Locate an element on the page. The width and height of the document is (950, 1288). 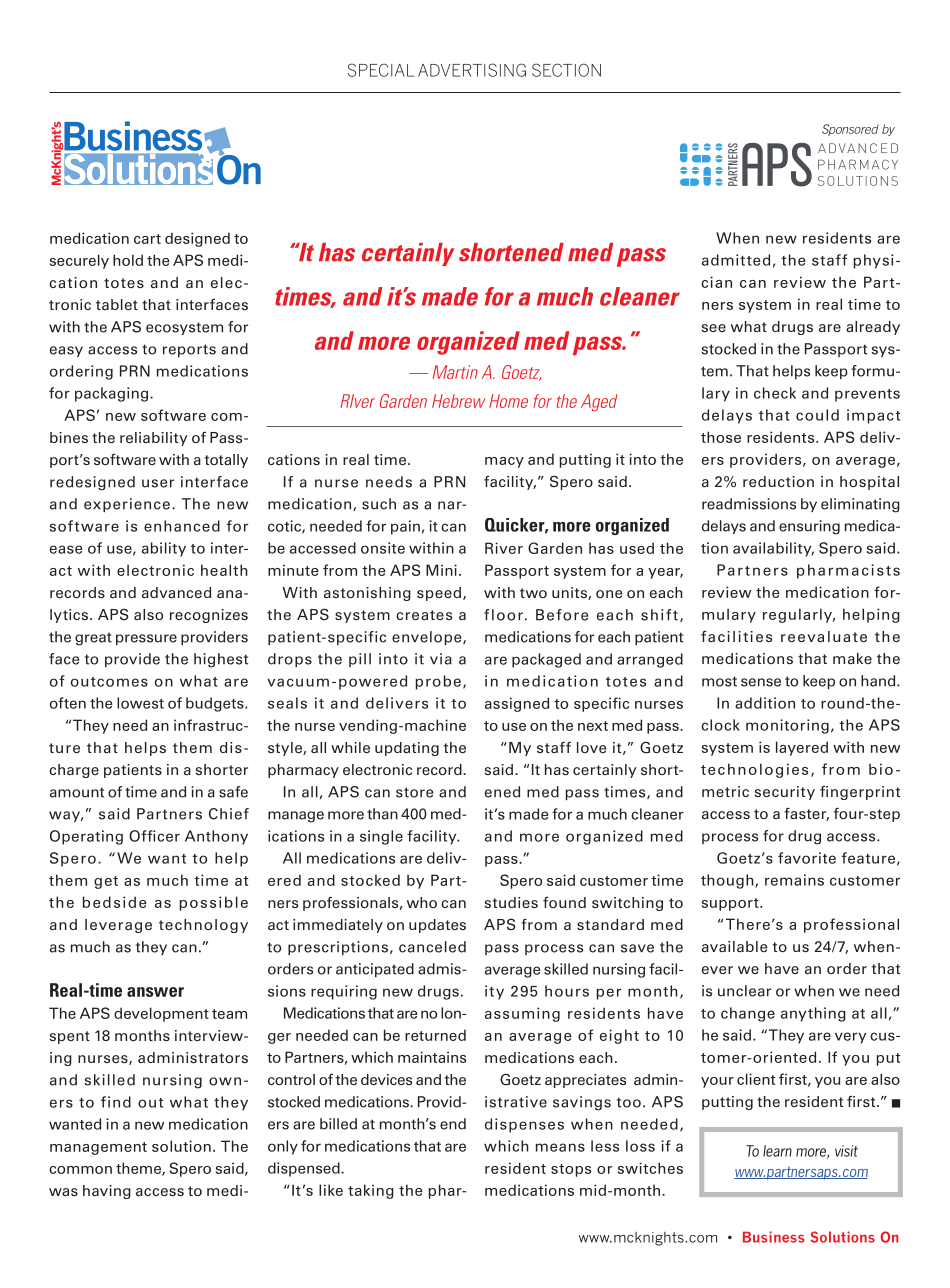
via is located at coordinates (441, 659).
